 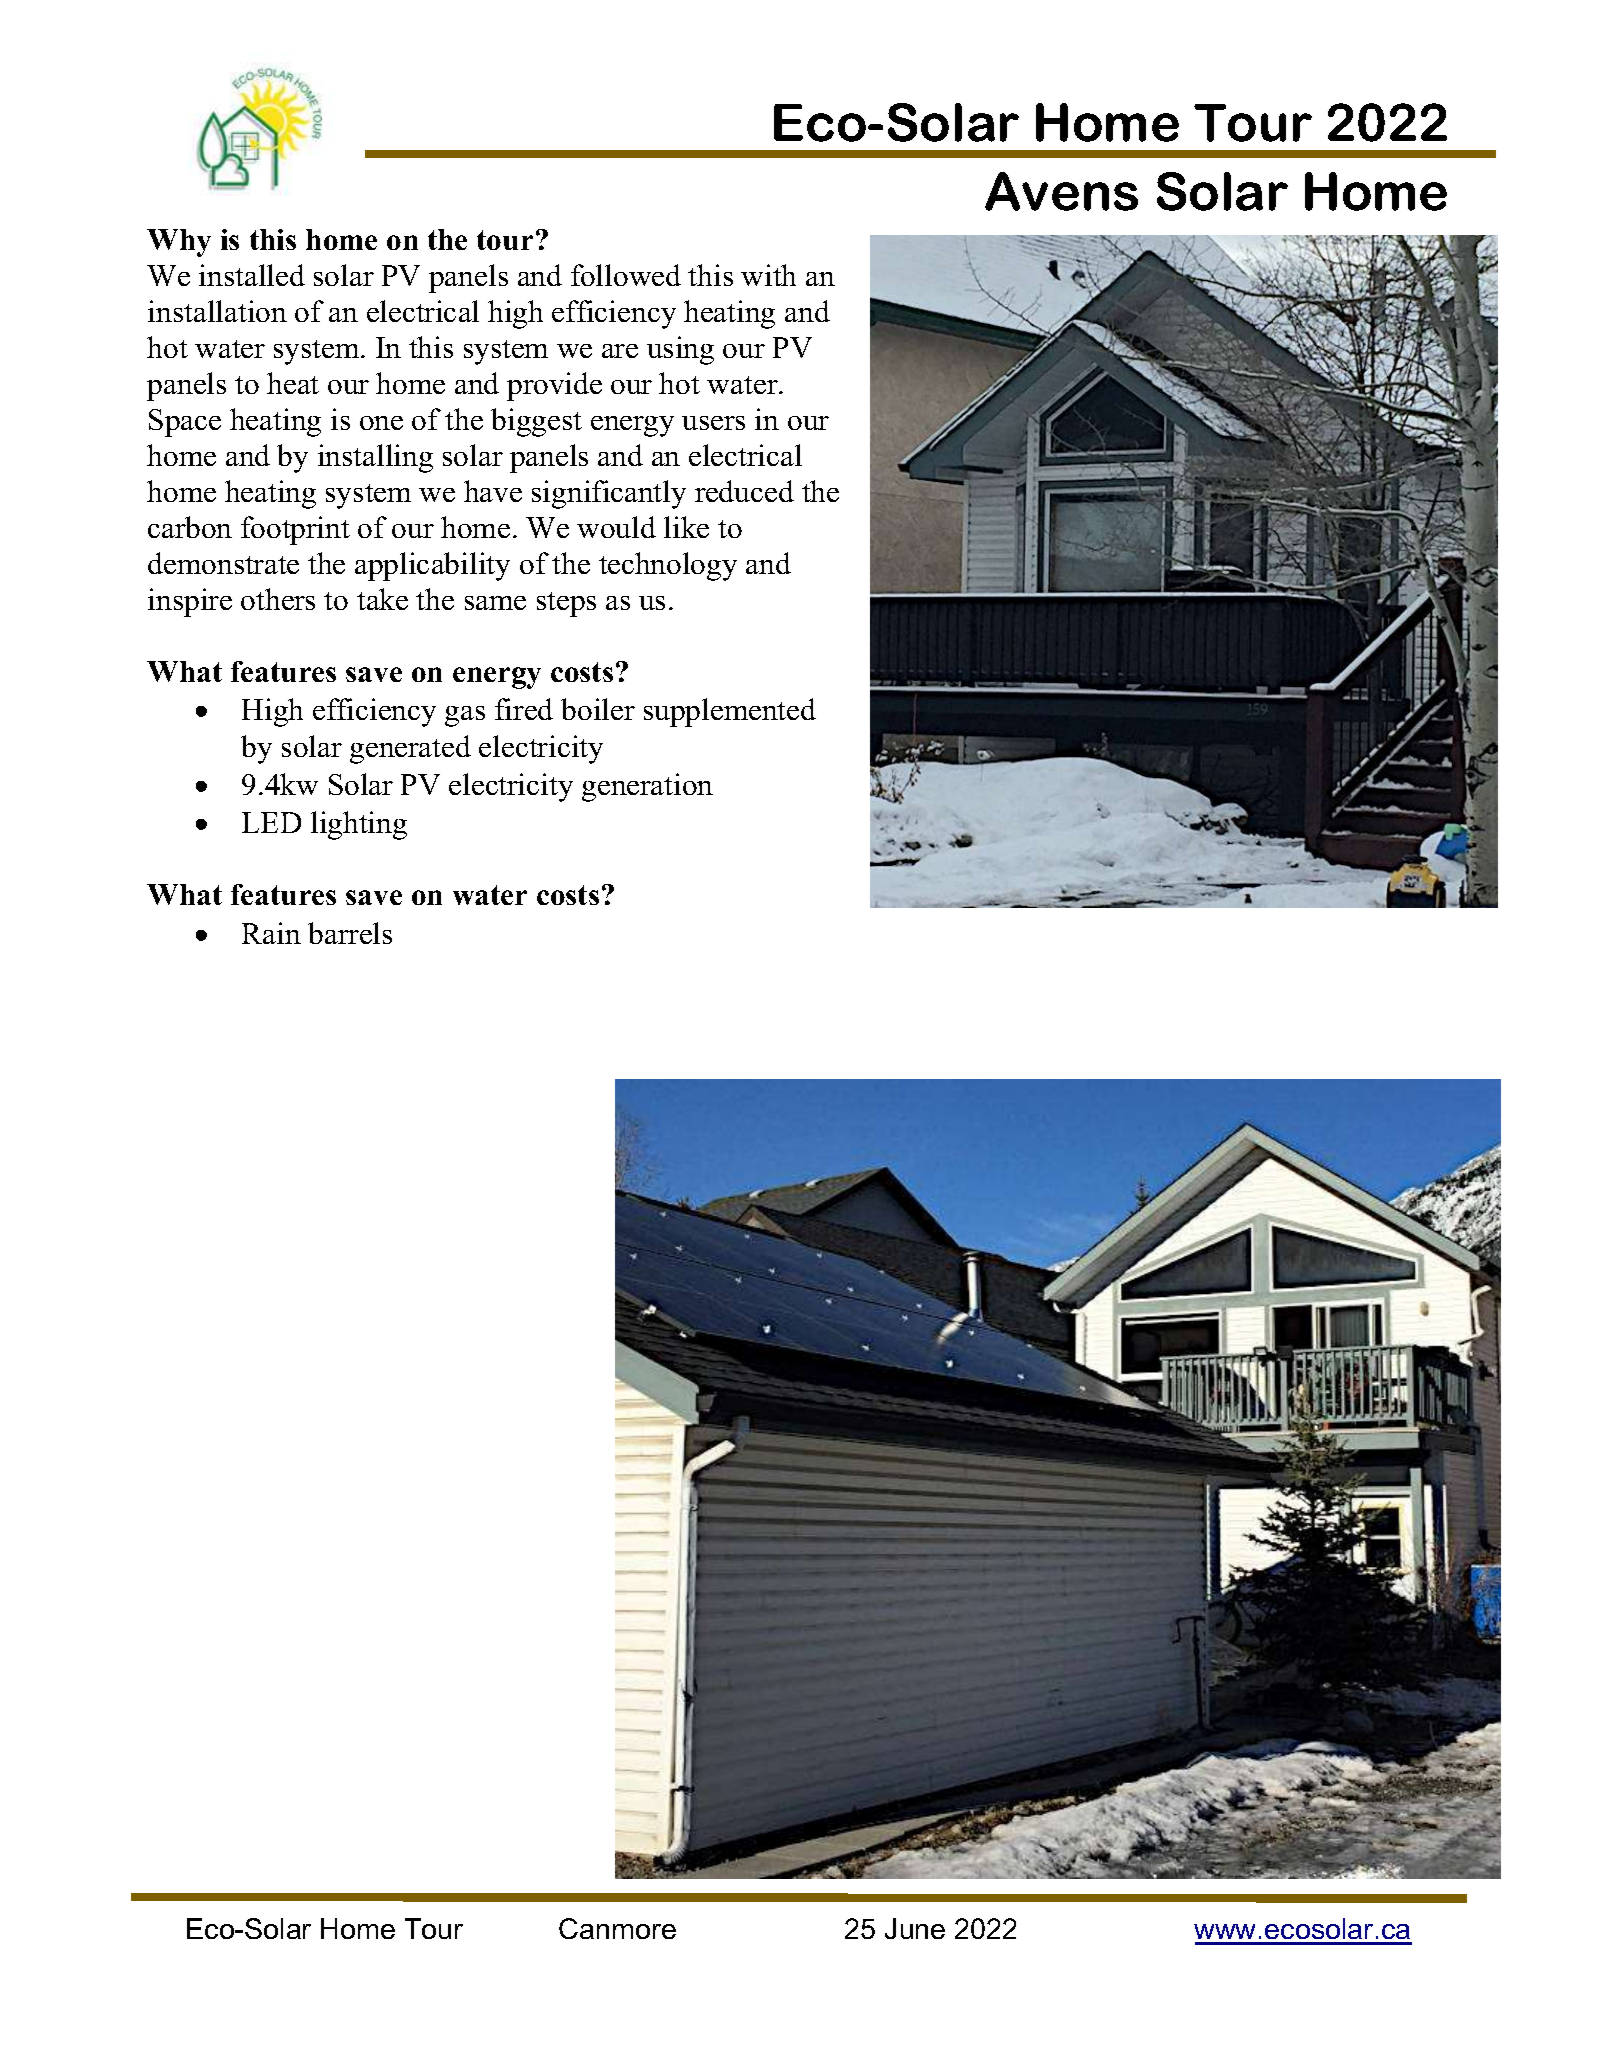 What do you see at coordinates (271, 933) in the screenshot?
I see `Rain` at bounding box center [271, 933].
